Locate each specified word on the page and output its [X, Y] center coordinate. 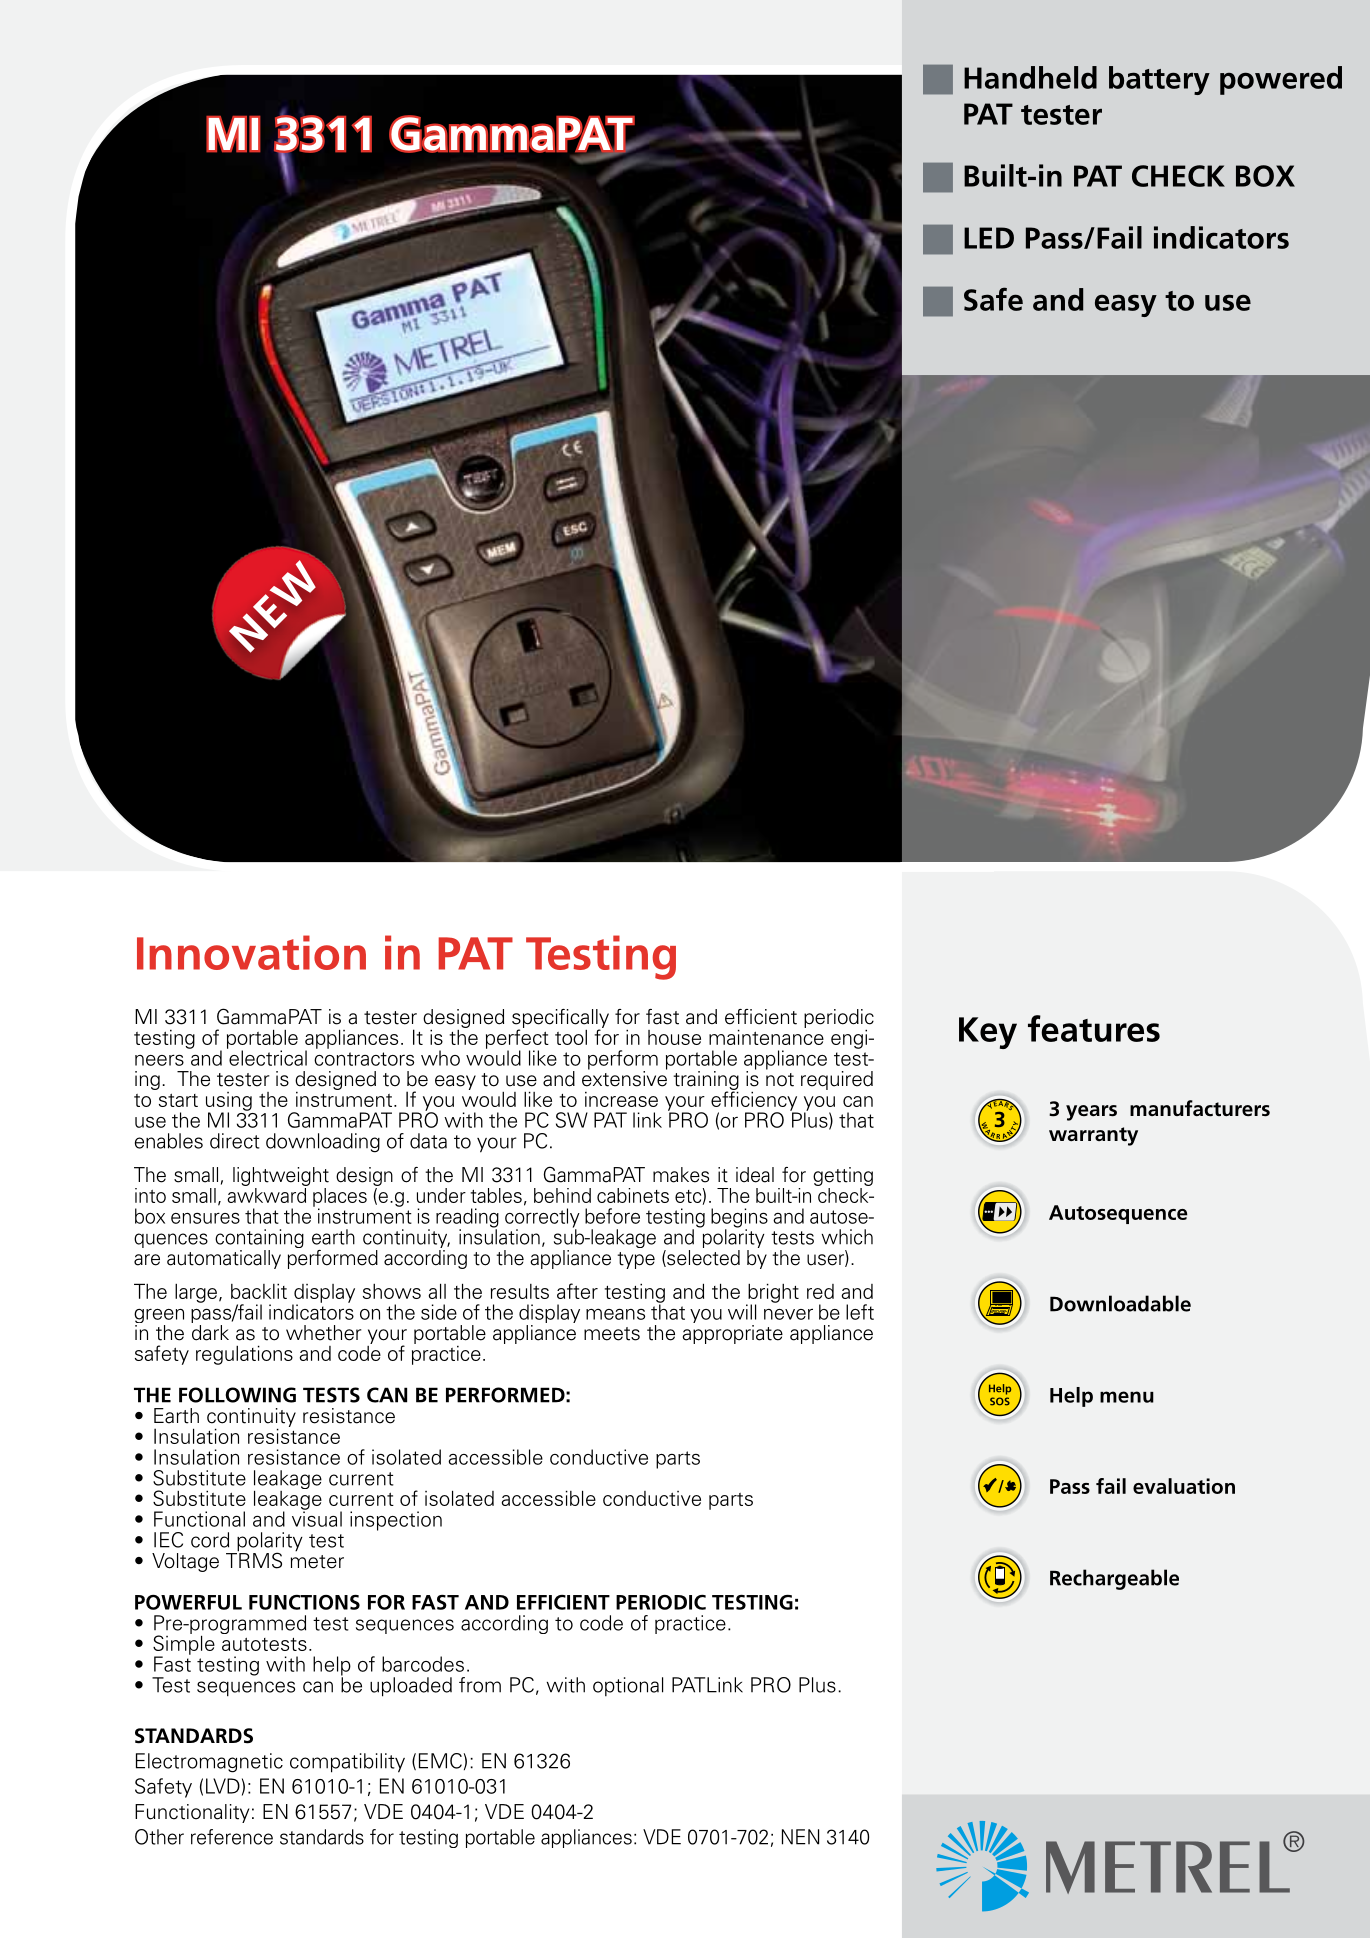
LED [989, 238]
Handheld [1030, 77]
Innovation [251, 952]
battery [1159, 80]
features [1094, 1028]
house [674, 1037]
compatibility [347, 1763]
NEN [800, 1837]
